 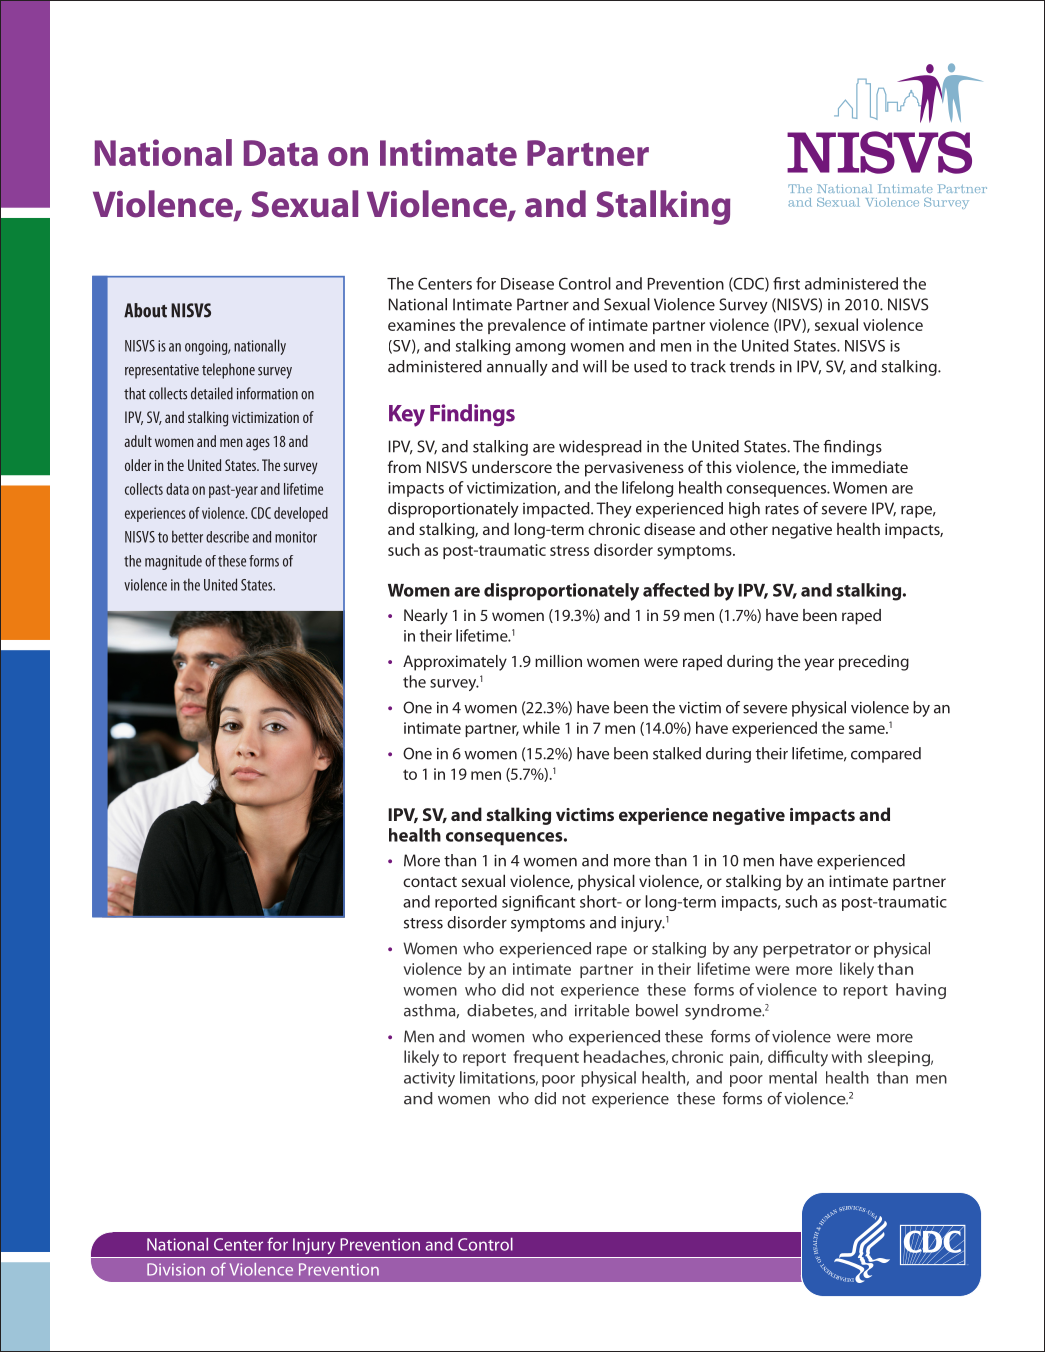 What do you see at coordinates (430, 882) in the page?
I see `contact` at bounding box center [430, 882].
